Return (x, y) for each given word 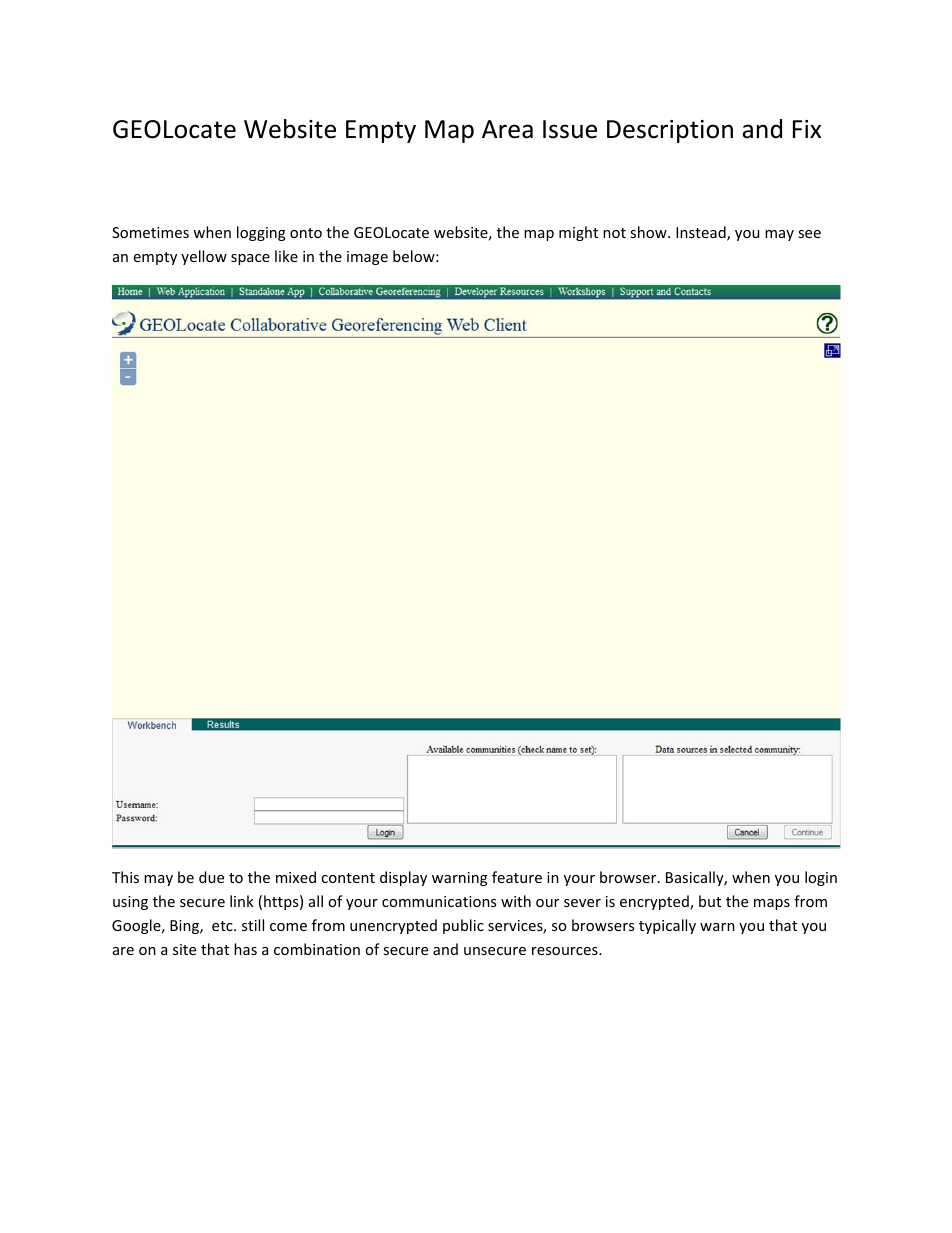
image (367, 258)
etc (223, 926)
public (463, 926)
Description (670, 131)
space (250, 259)
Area (507, 129)
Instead (702, 233)
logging (261, 233)
